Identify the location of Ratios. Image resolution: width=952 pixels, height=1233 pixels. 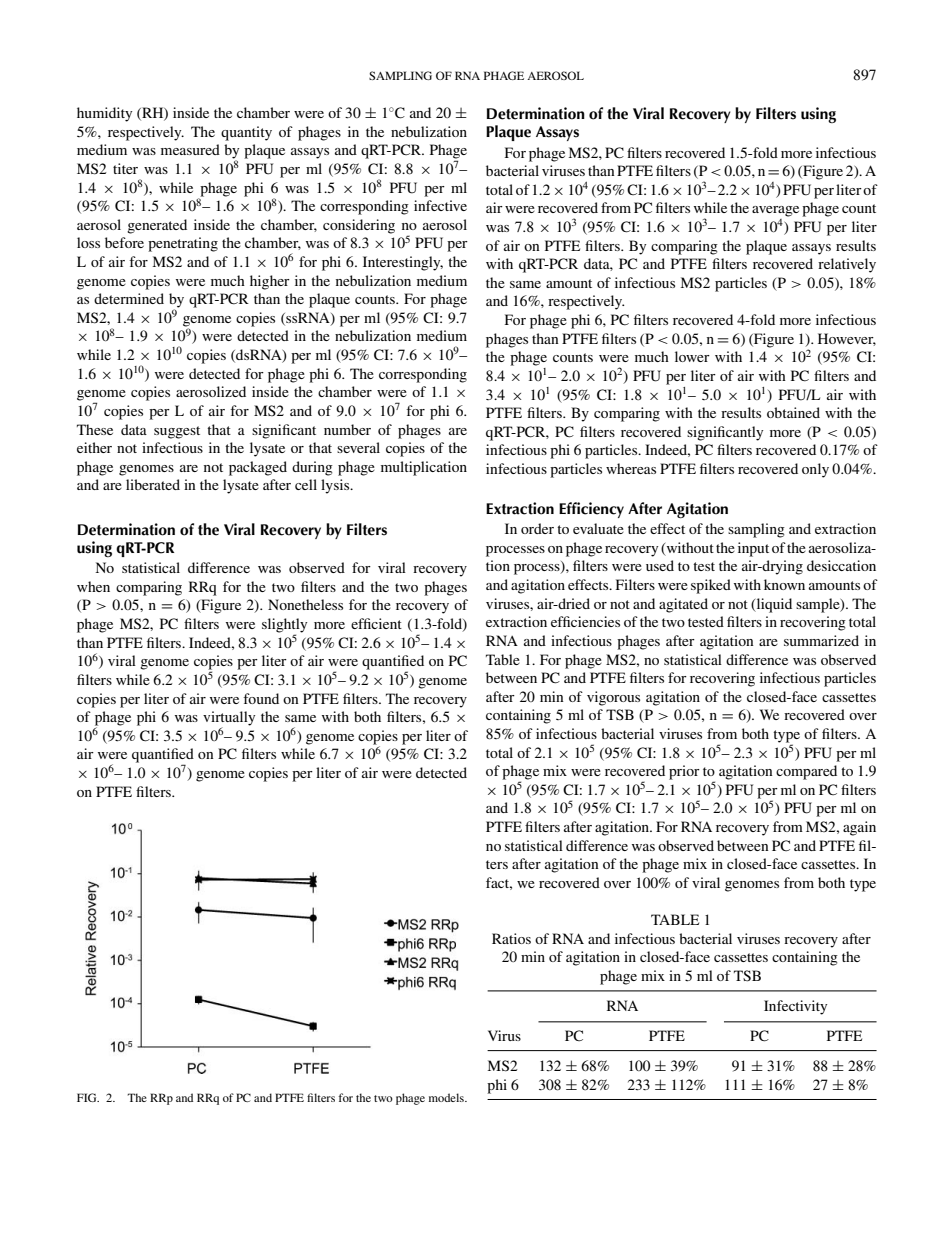
(511, 938).
